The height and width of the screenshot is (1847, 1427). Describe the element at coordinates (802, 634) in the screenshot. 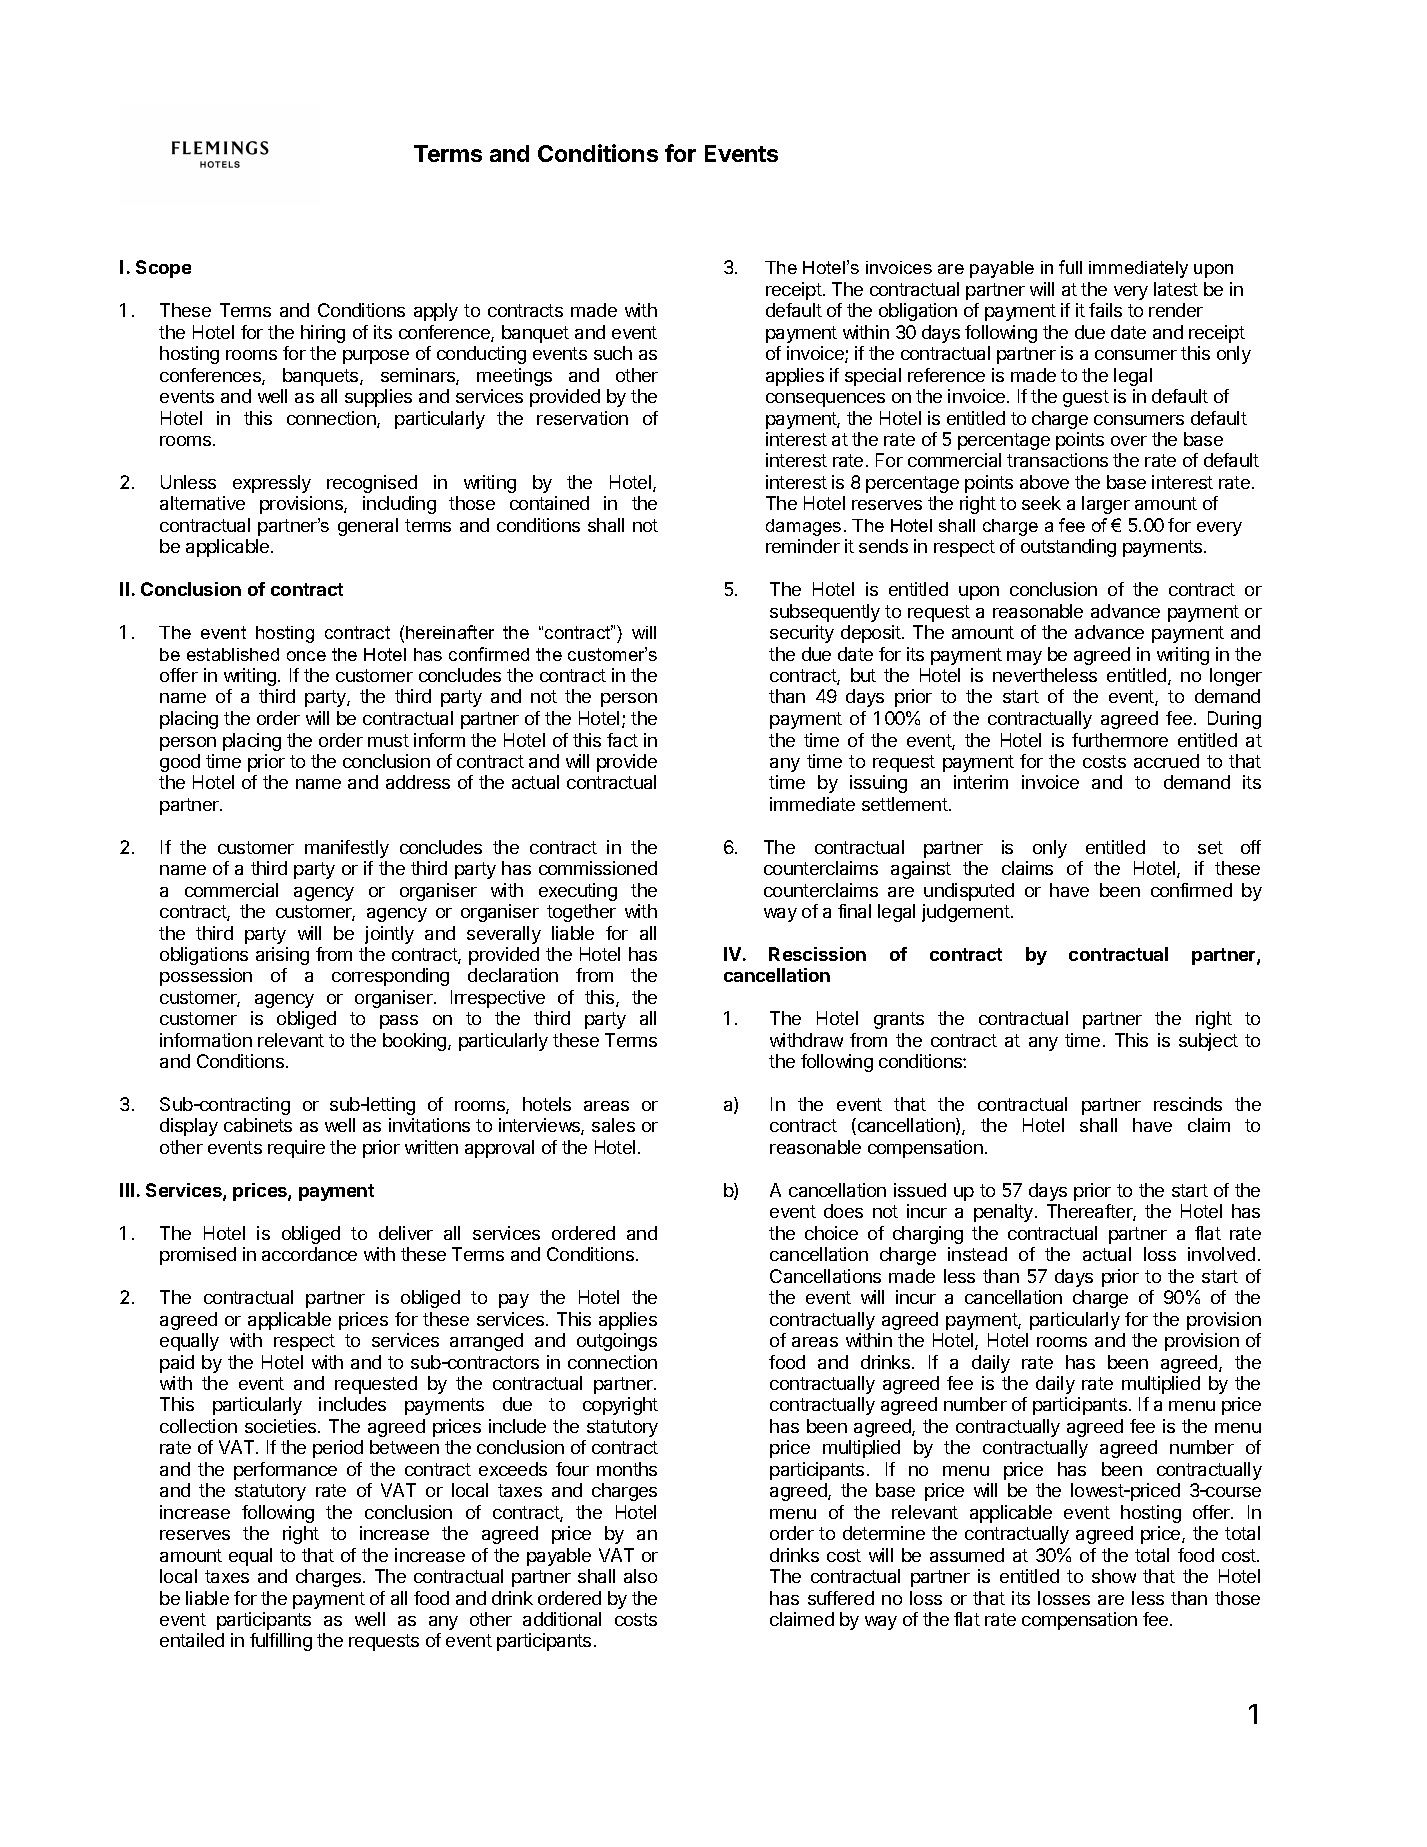

I see `security` at that location.
